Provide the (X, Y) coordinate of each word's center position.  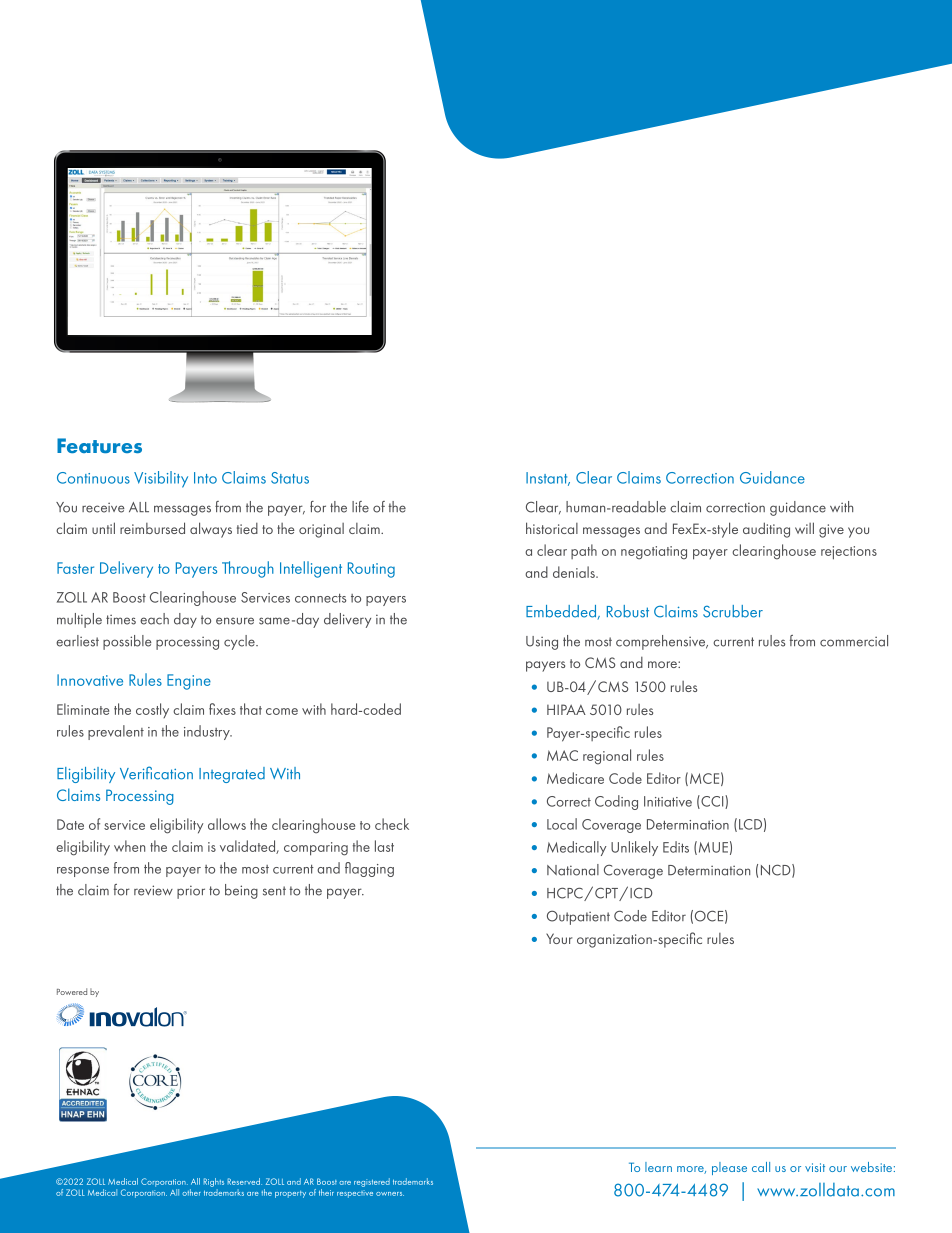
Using (542, 643)
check (392, 824)
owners (390, 1194)
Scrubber (733, 611)
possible (127, 642)
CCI (712, 802)
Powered (72, 991)
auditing (766, 530)
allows (227, 824)
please (729, 1168)
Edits (676, 847)
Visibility (161, 479)
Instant (548, 479)
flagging (369, 869)
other (191, 1192)
